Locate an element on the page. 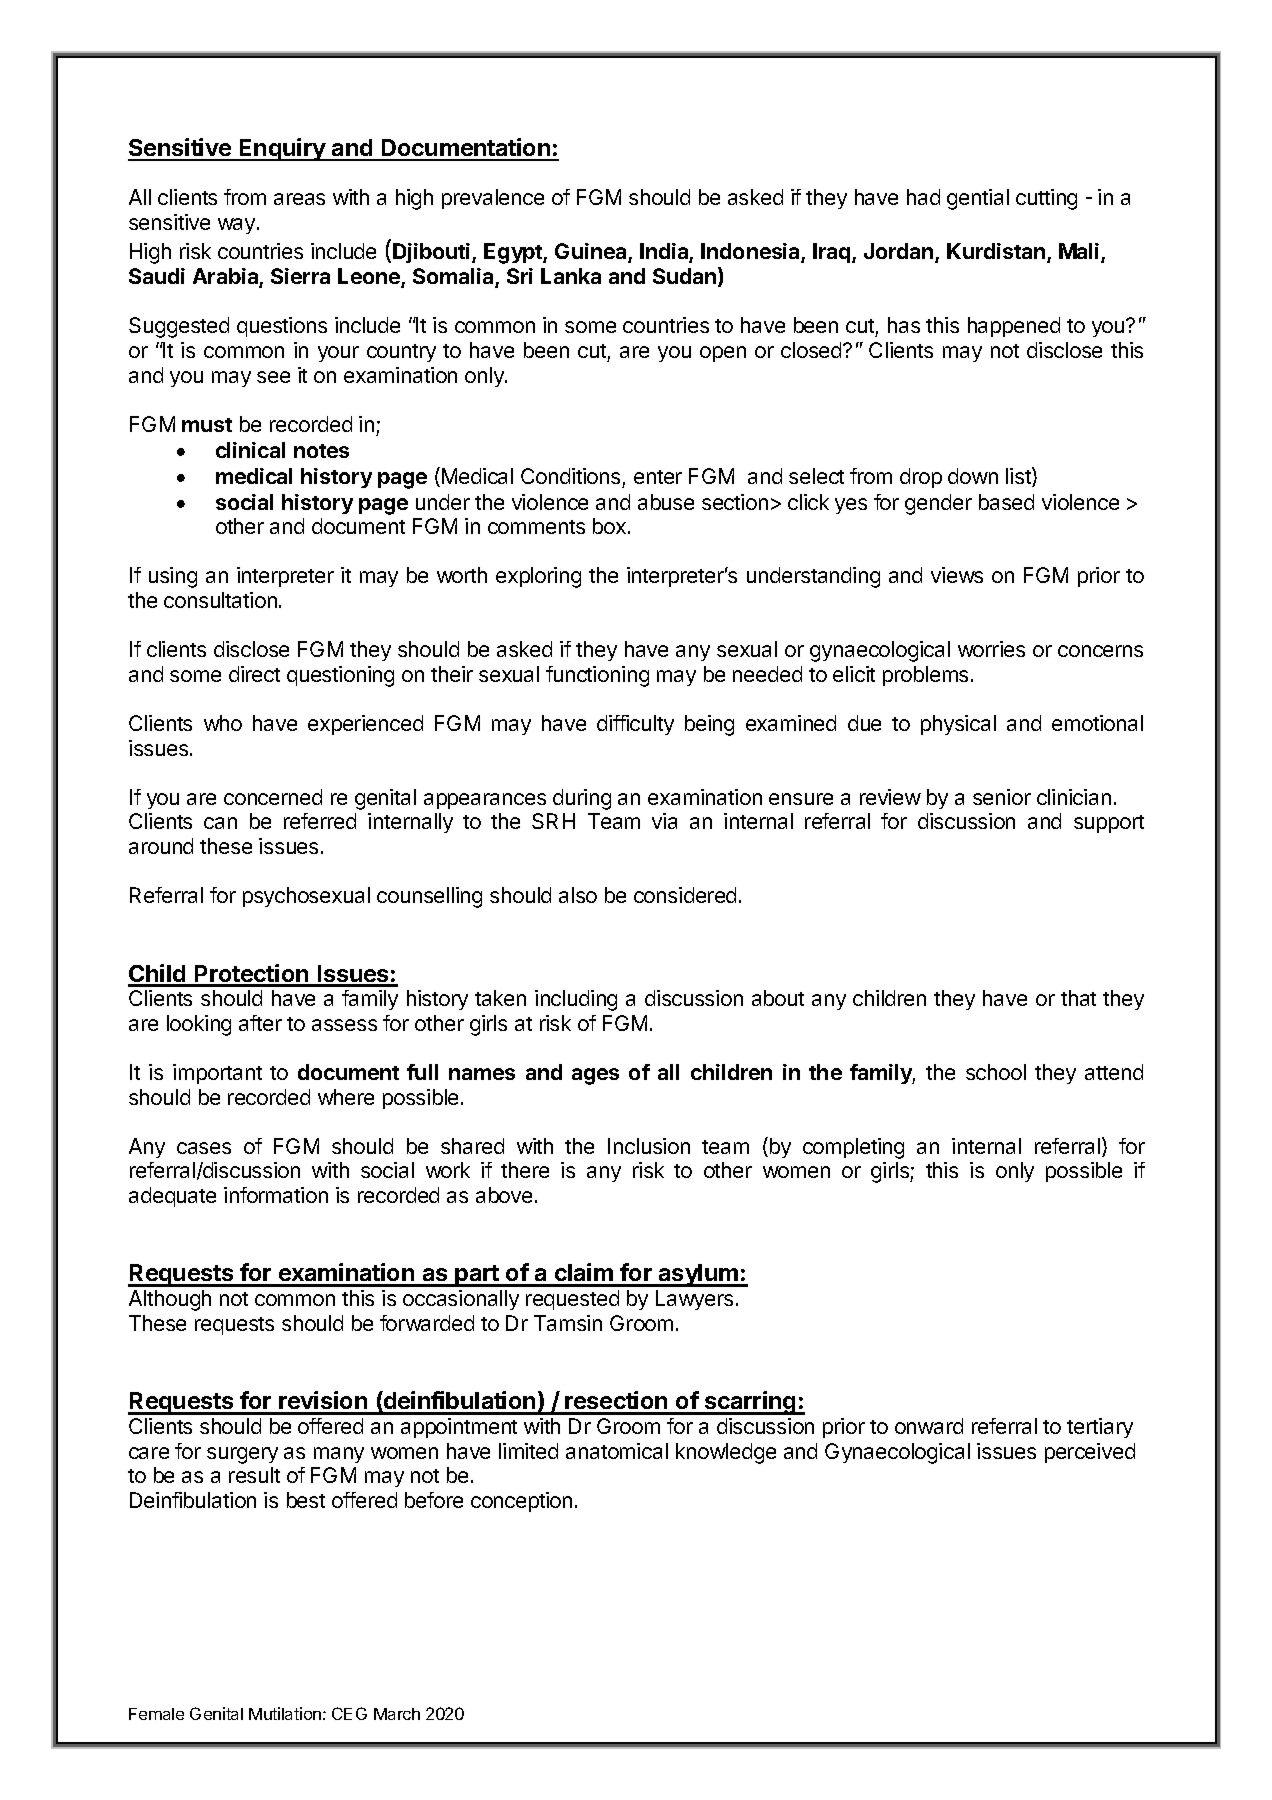 The width and height of the page is (1272, 1800). onward is located at coordinates (929, 1426).
